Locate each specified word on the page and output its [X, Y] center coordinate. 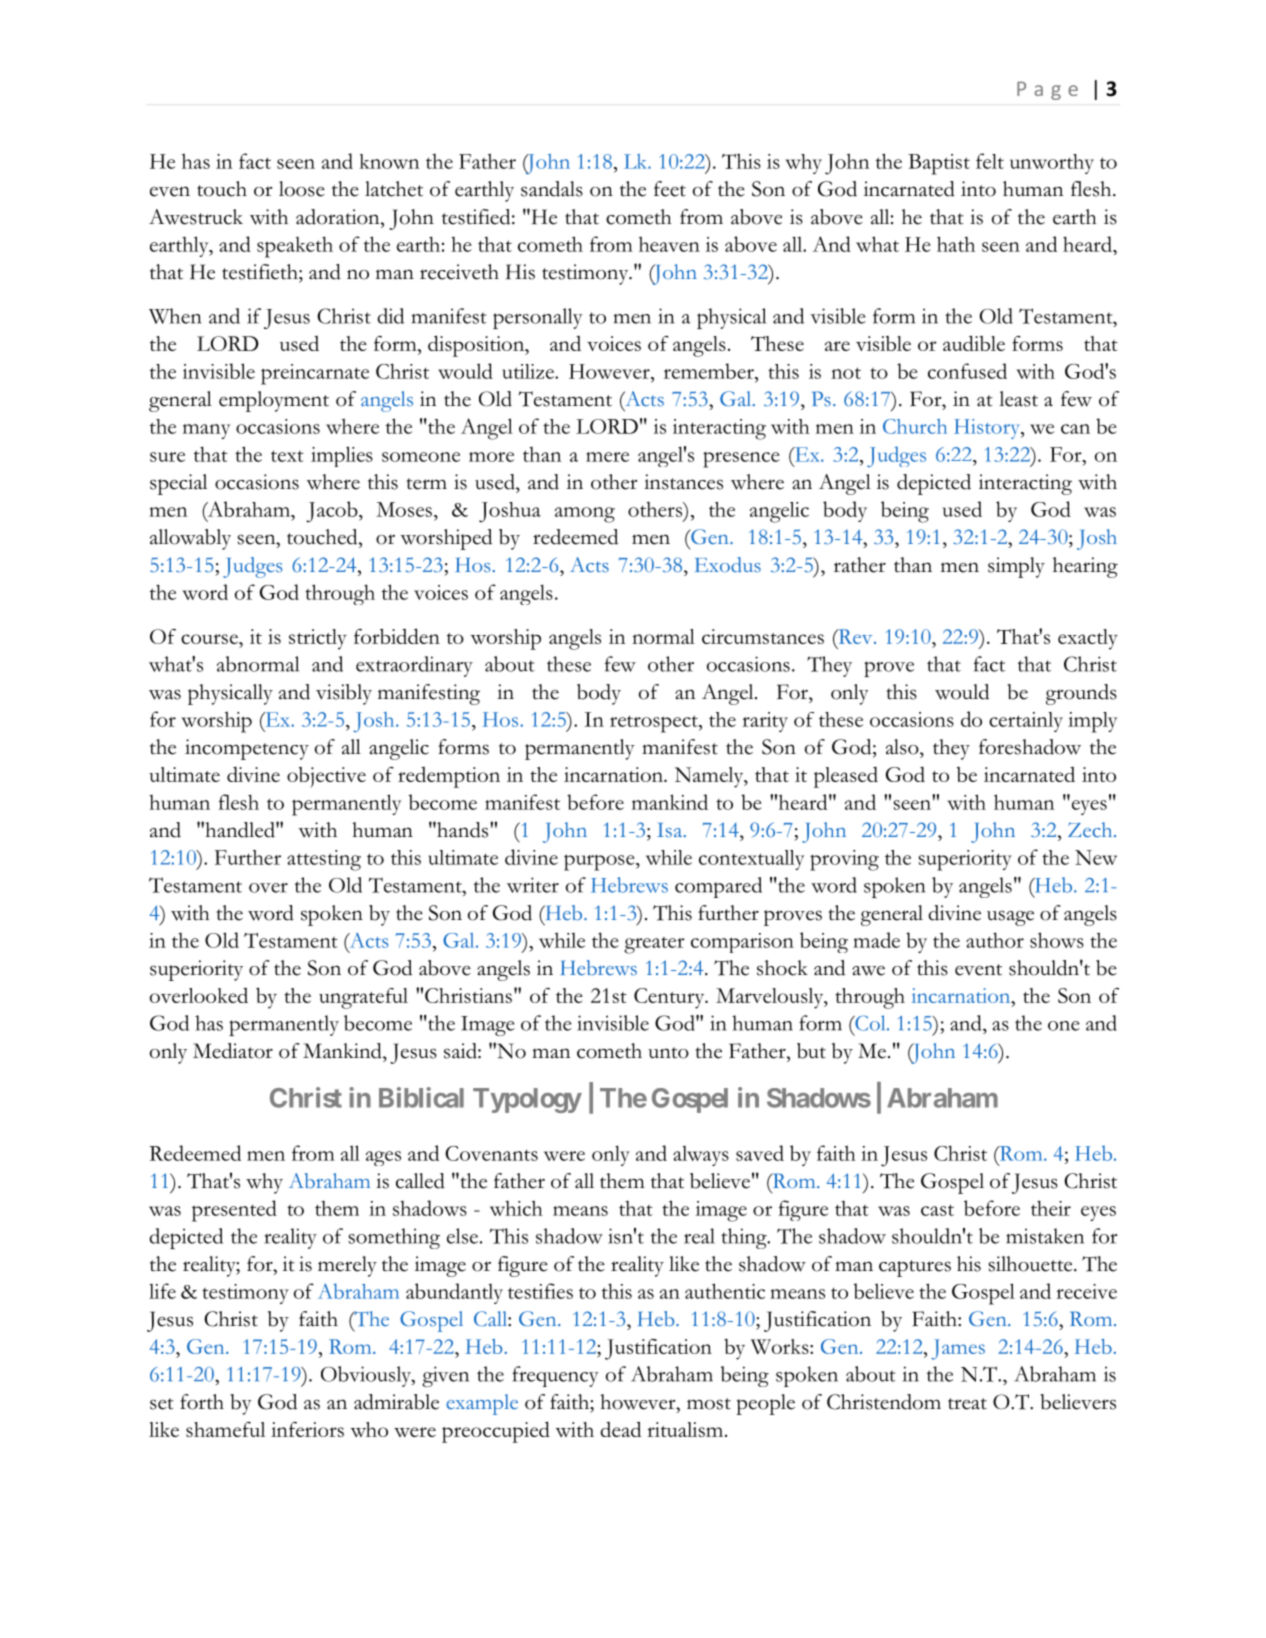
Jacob [333, 512]
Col [870, 1023]
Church [915, 426]
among [585, 515]
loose [302, 189]
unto [668, 1053]
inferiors [307, 1429]
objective [326, 777]
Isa [671, 830]
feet [670, 189]
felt [990, 161]
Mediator [233, 1051]
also [903, 747]
